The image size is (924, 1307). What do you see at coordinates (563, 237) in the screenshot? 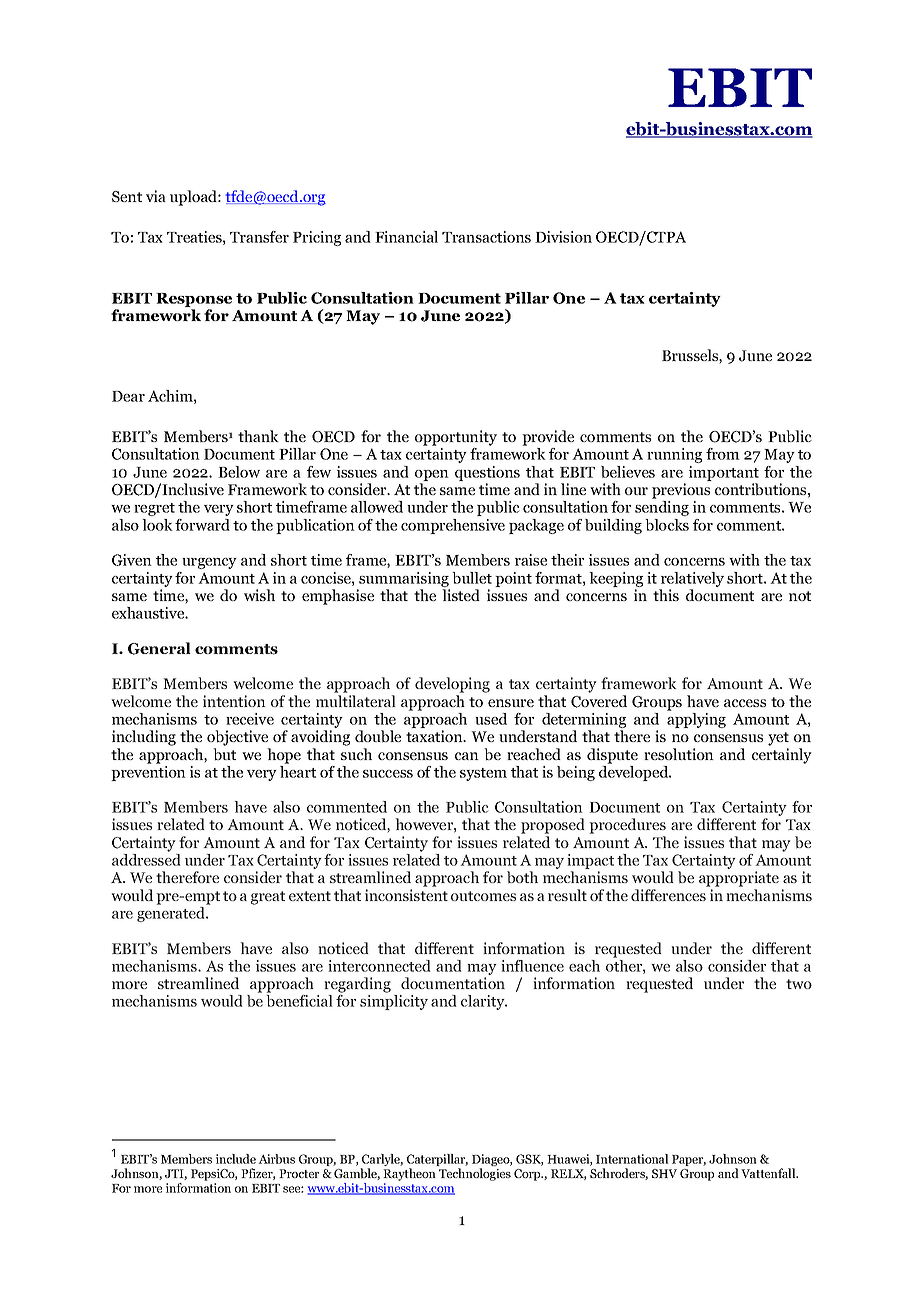
I see `Division` at bounding box center [563, 237].
